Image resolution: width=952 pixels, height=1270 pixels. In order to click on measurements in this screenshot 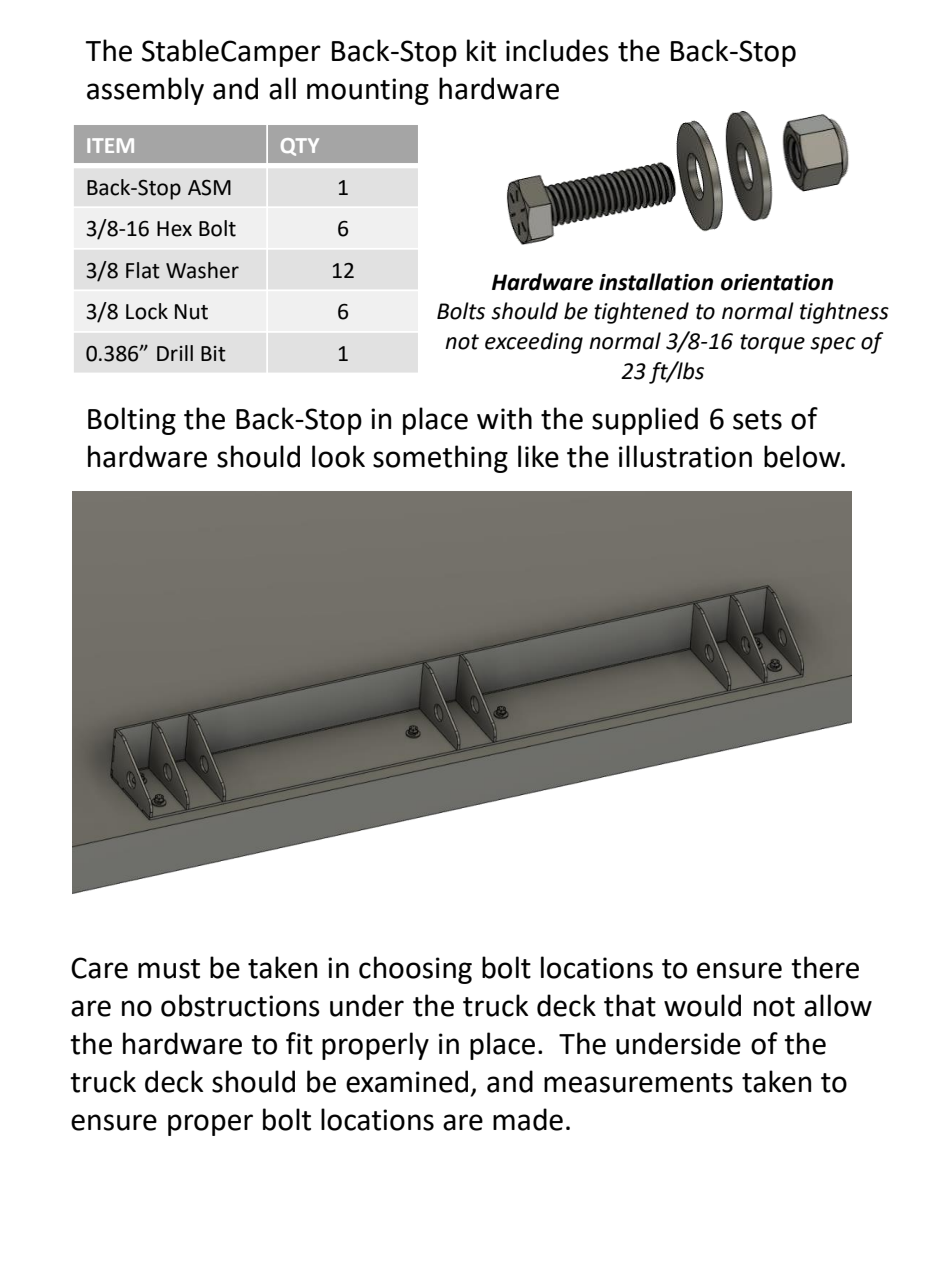, I will do `click(638, 1083)`.
